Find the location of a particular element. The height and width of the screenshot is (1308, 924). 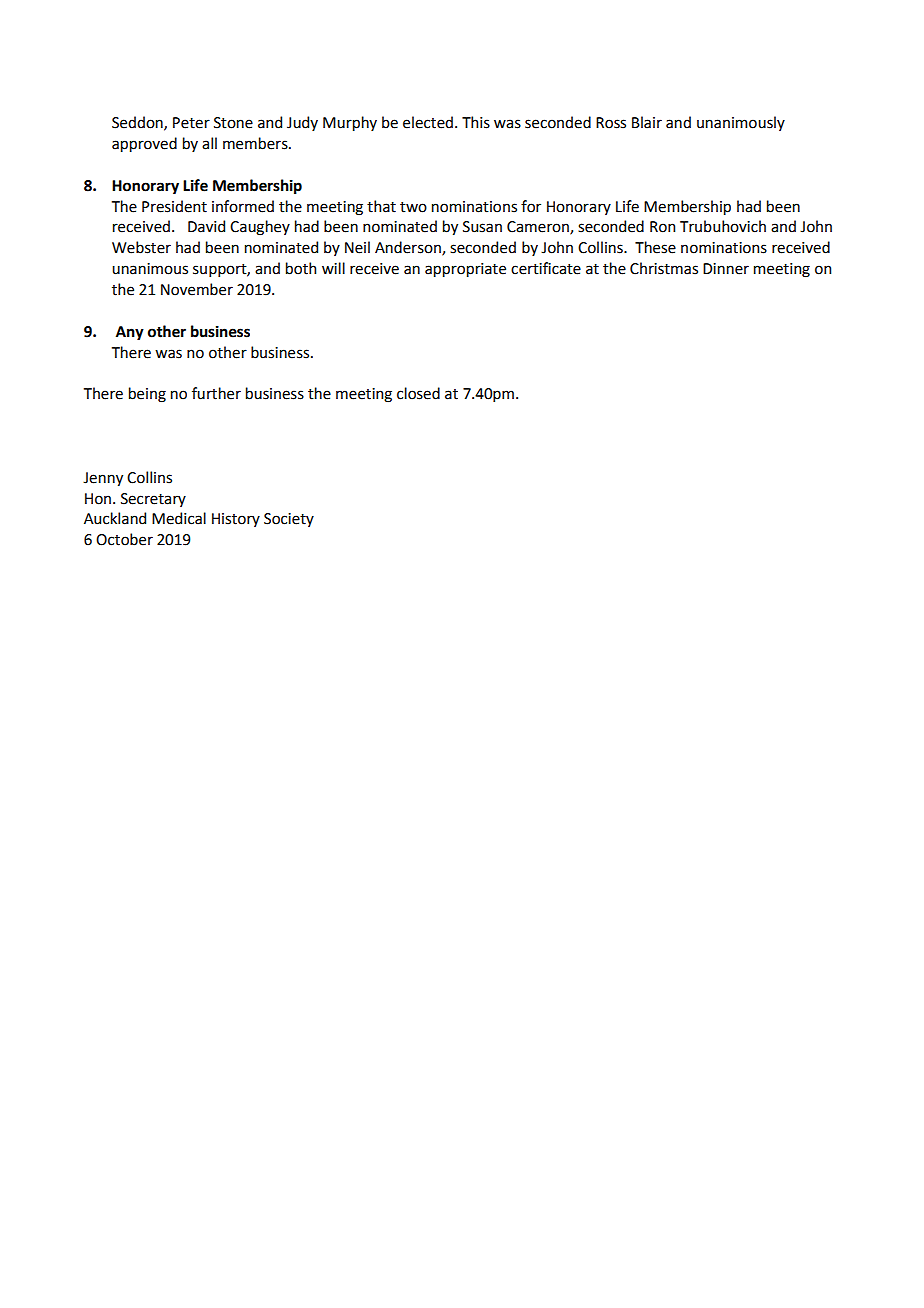

being is located at coordinates (147, 395).
